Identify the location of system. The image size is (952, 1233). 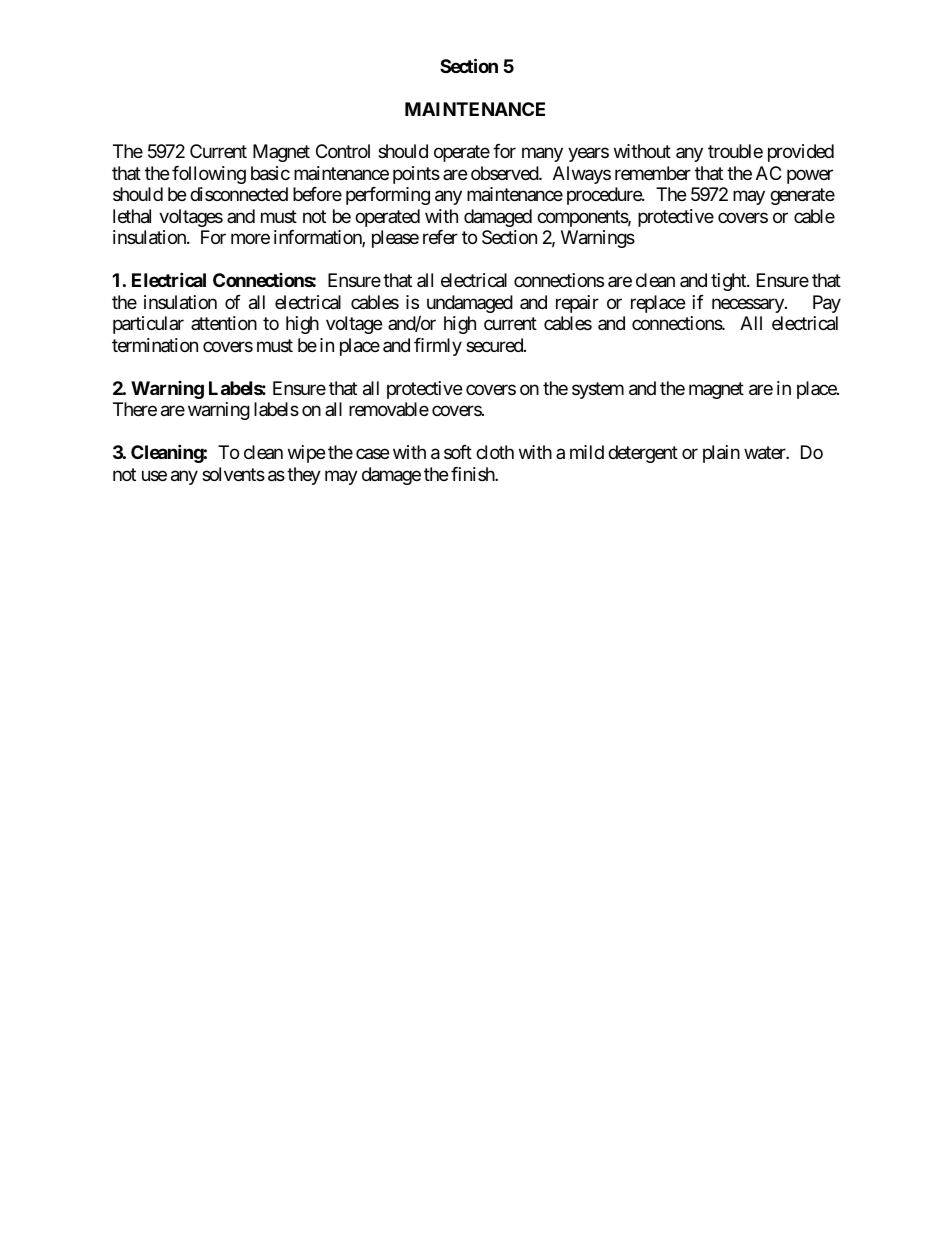
(598, 390).
